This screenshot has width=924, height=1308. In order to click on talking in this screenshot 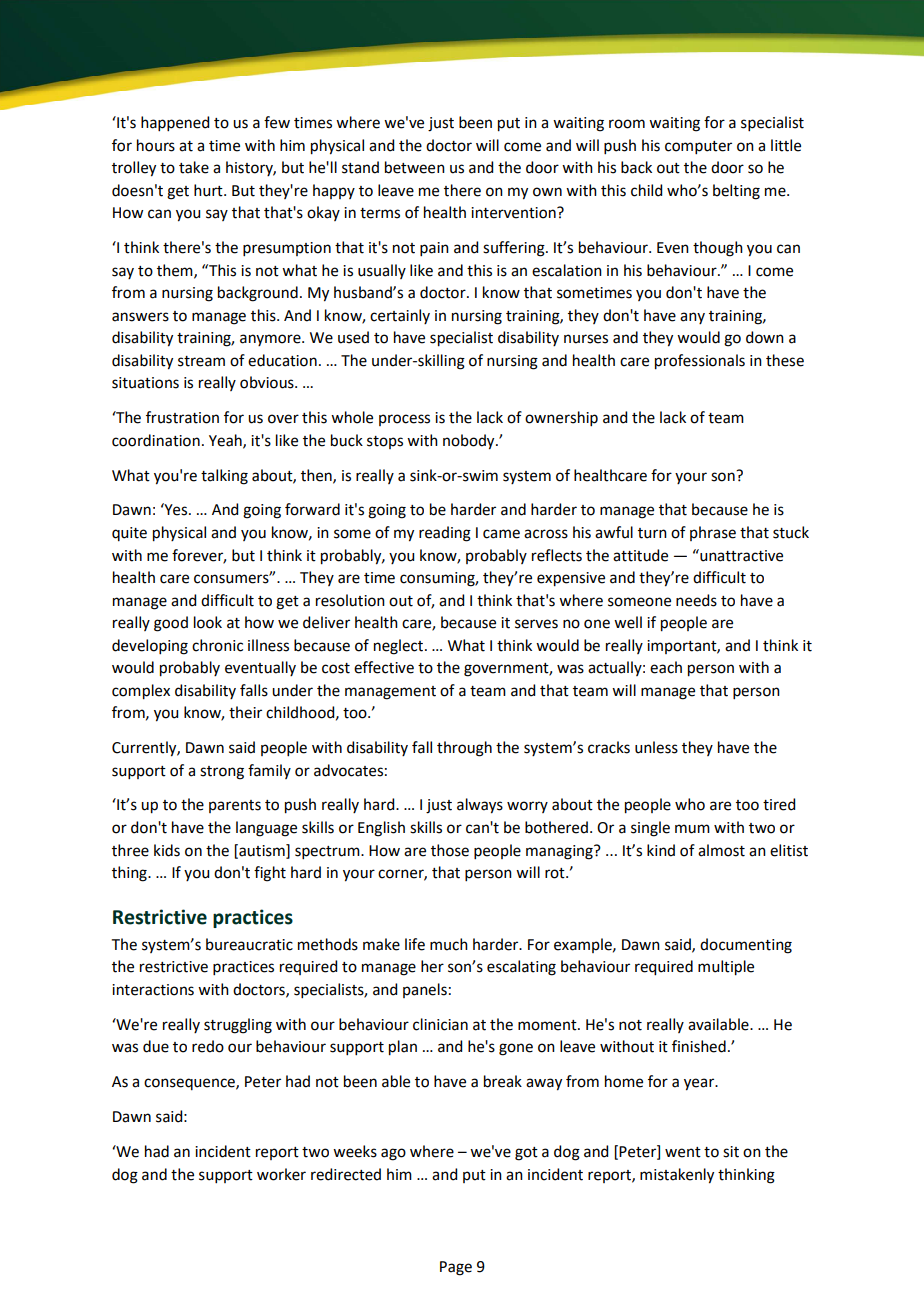, I will do `click(224, 477)`.
